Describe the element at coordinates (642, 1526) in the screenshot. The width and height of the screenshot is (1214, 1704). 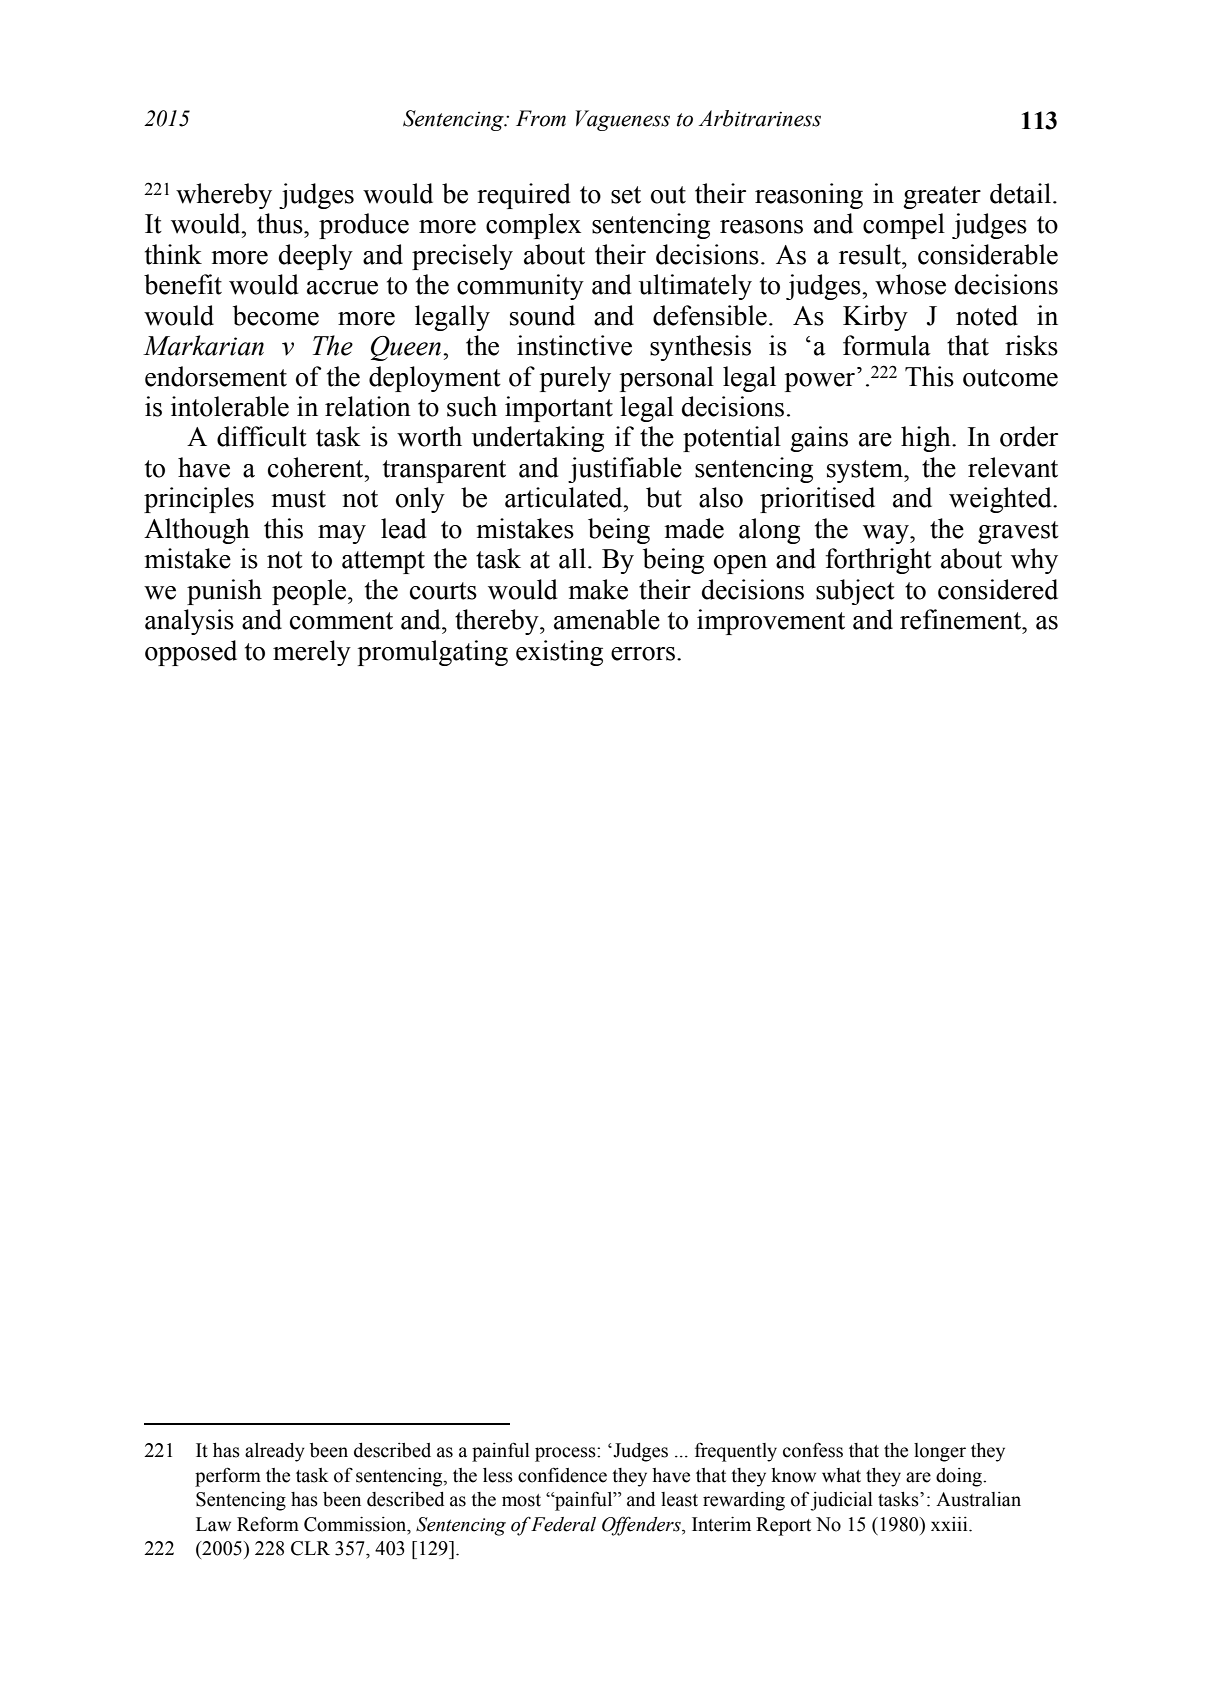
I see `Offenders` at that location.
